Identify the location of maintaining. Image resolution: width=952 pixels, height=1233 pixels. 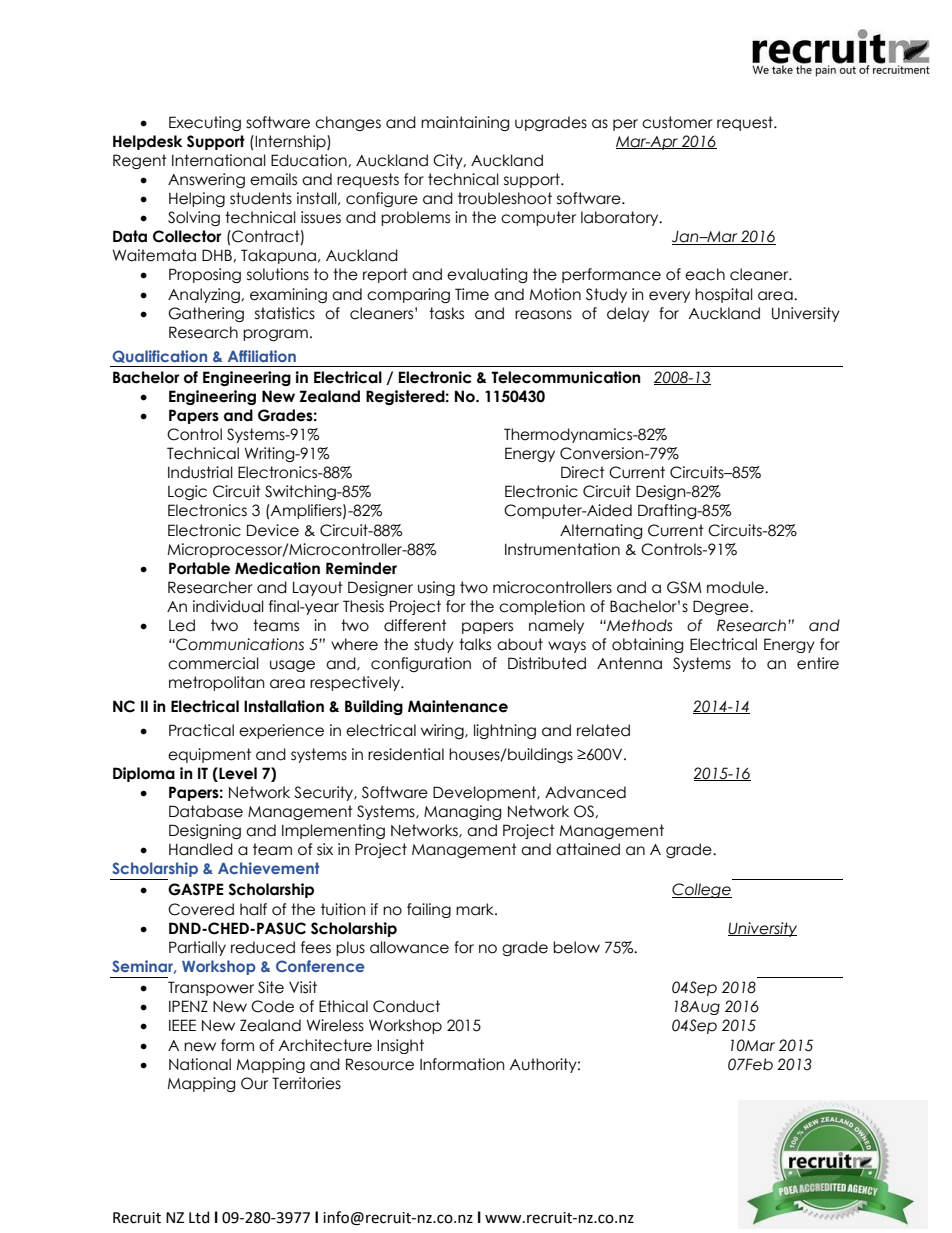
(465, 123).
